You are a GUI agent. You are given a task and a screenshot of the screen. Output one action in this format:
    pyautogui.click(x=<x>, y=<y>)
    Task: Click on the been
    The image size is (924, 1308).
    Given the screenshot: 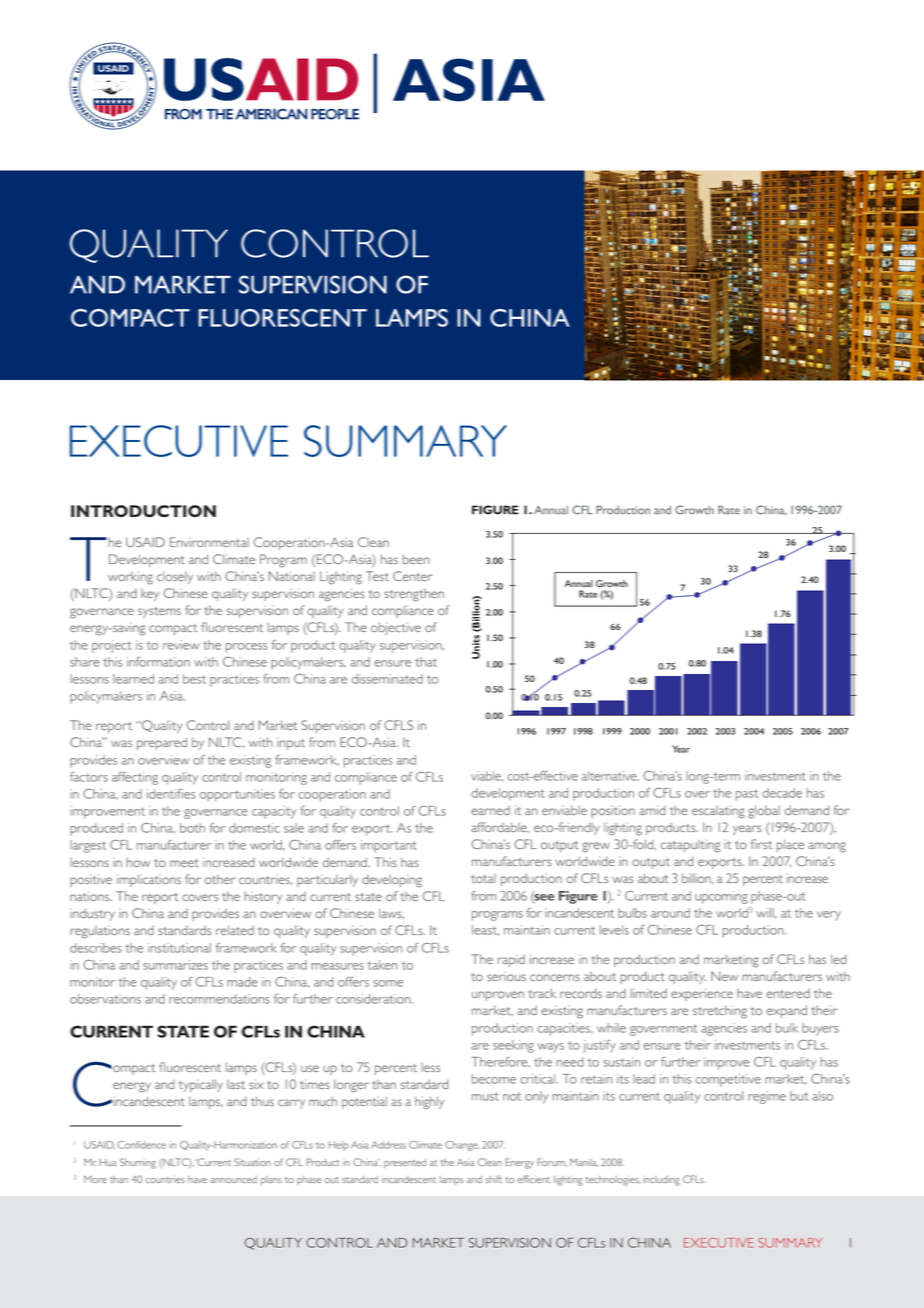 What is the action you would take?
    pyautogui.click(x=415, y=559)
